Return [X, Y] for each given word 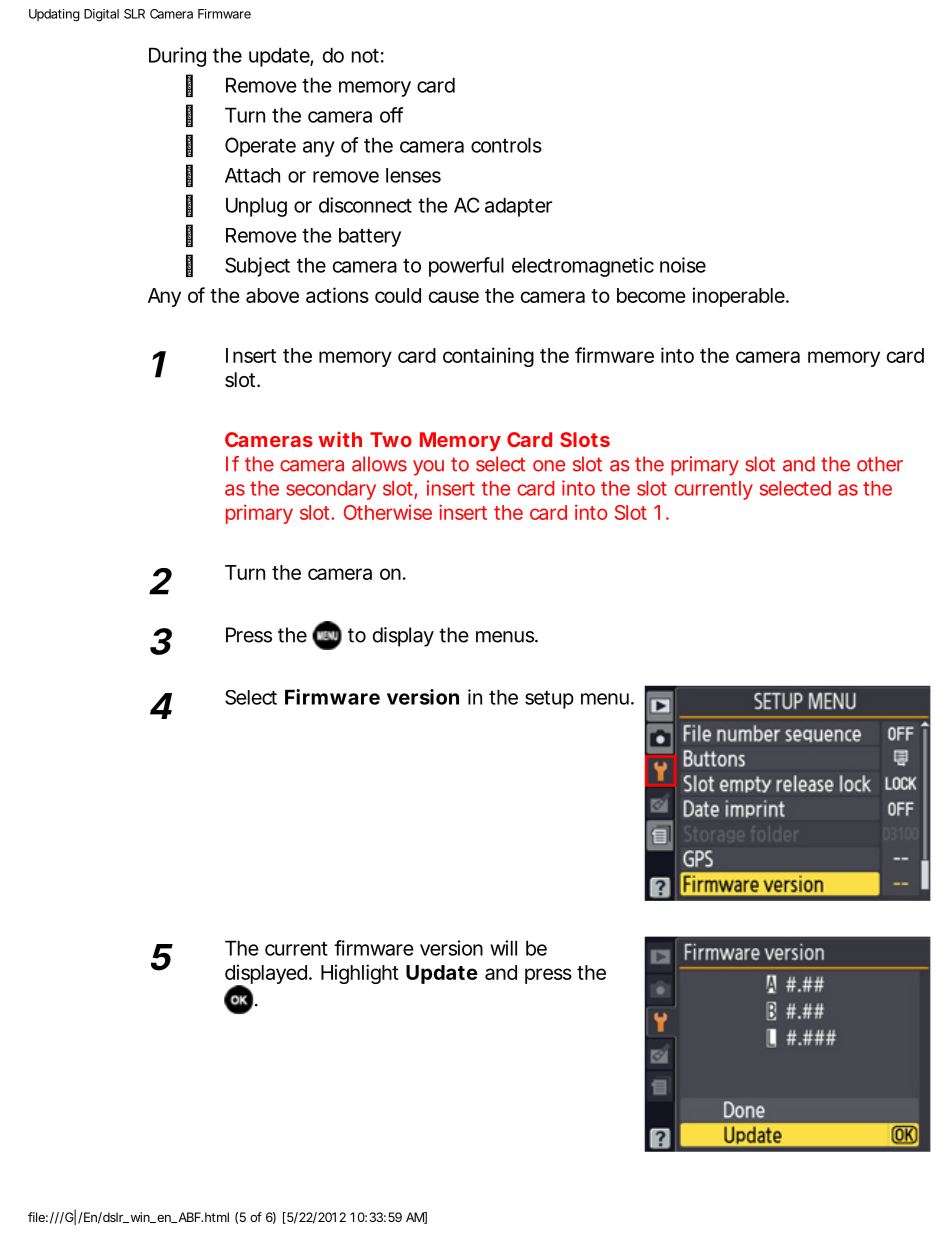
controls [506, 145]
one [549, 466]
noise [683, 265]
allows [379, 464]
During [177, 57]
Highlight [360, 974]
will [503, 948]
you [428, 468]
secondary [331, 490]
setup [549, 700]
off [392, 115]
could [398, 295]
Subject [257, 267]
